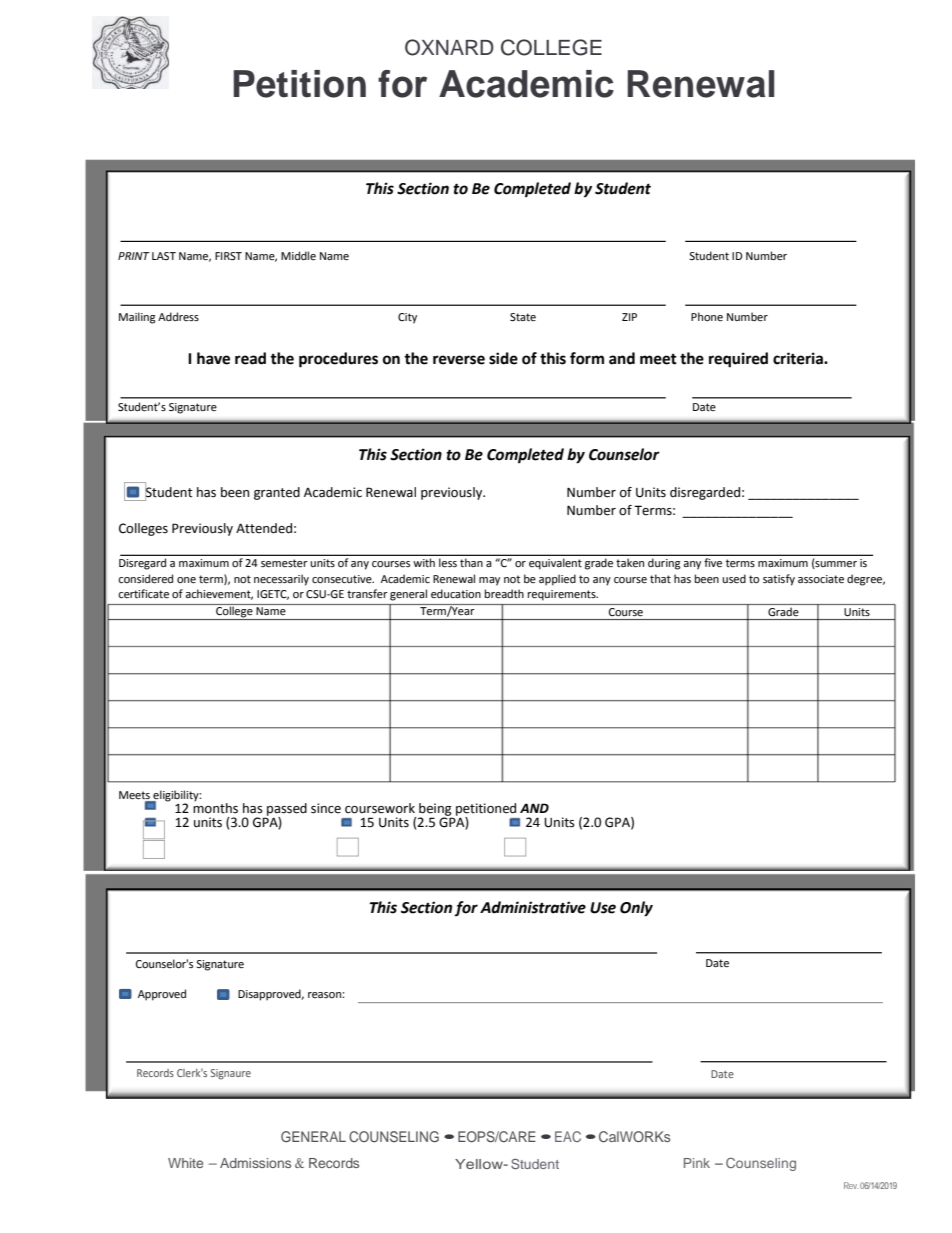 This screenshot has width=952, height=1233. What do you see at coordinates (471, 563) in the screenshot?
I see `than` at bounding box center [471, 563].
